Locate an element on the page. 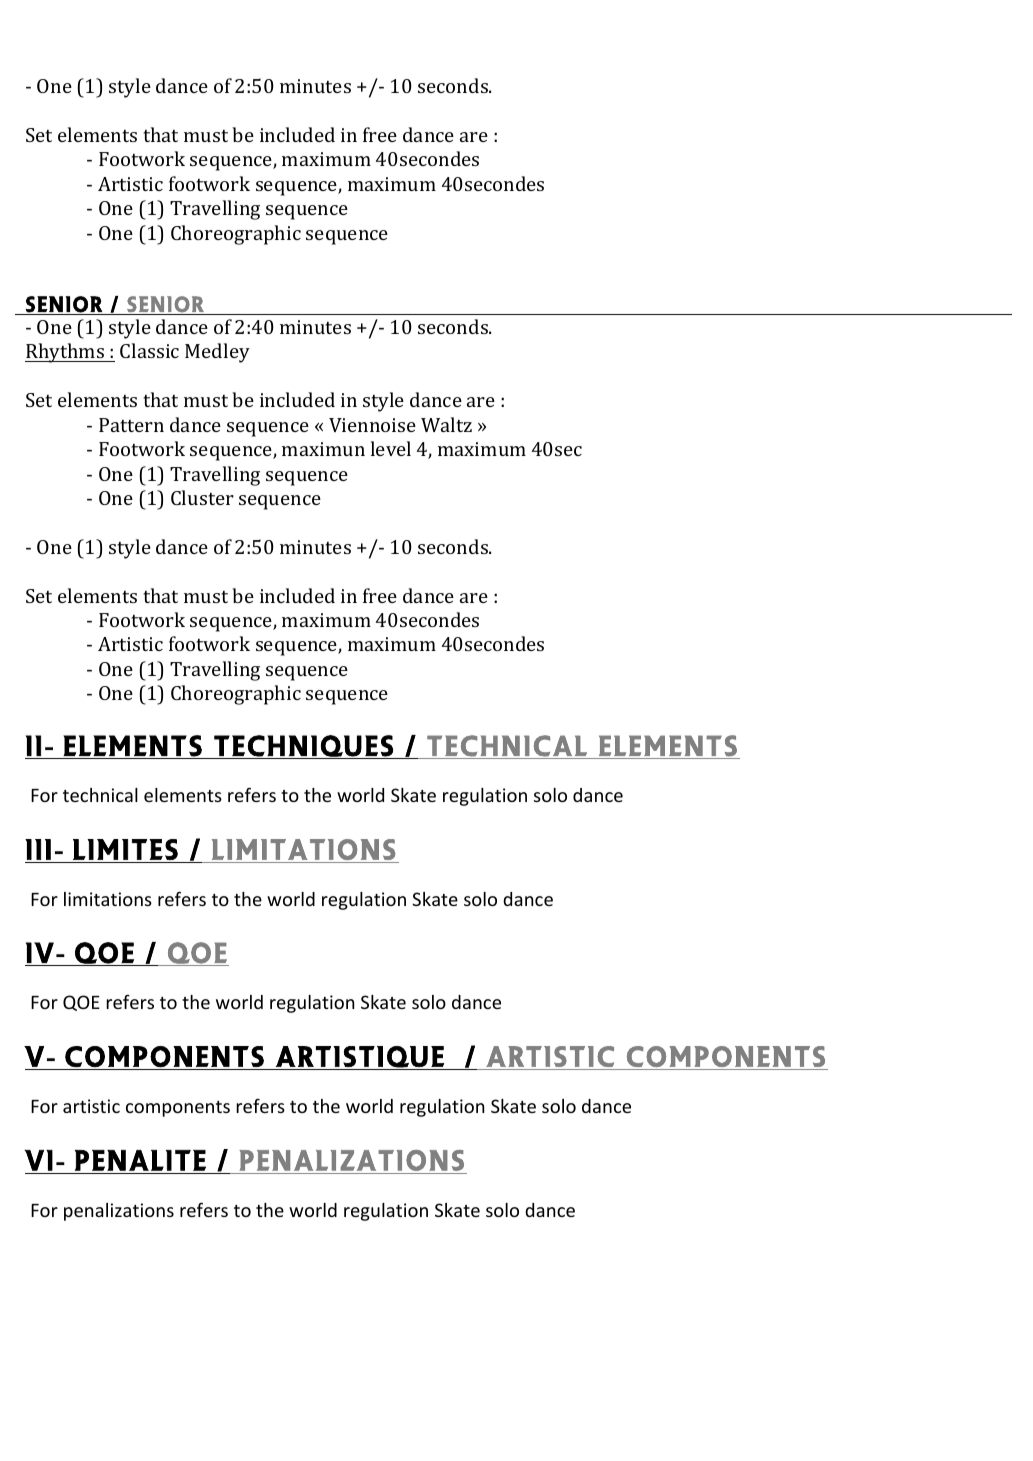 The height and width of the page is (1461, 1033). Cluster is located at coordinates (202, 497).
